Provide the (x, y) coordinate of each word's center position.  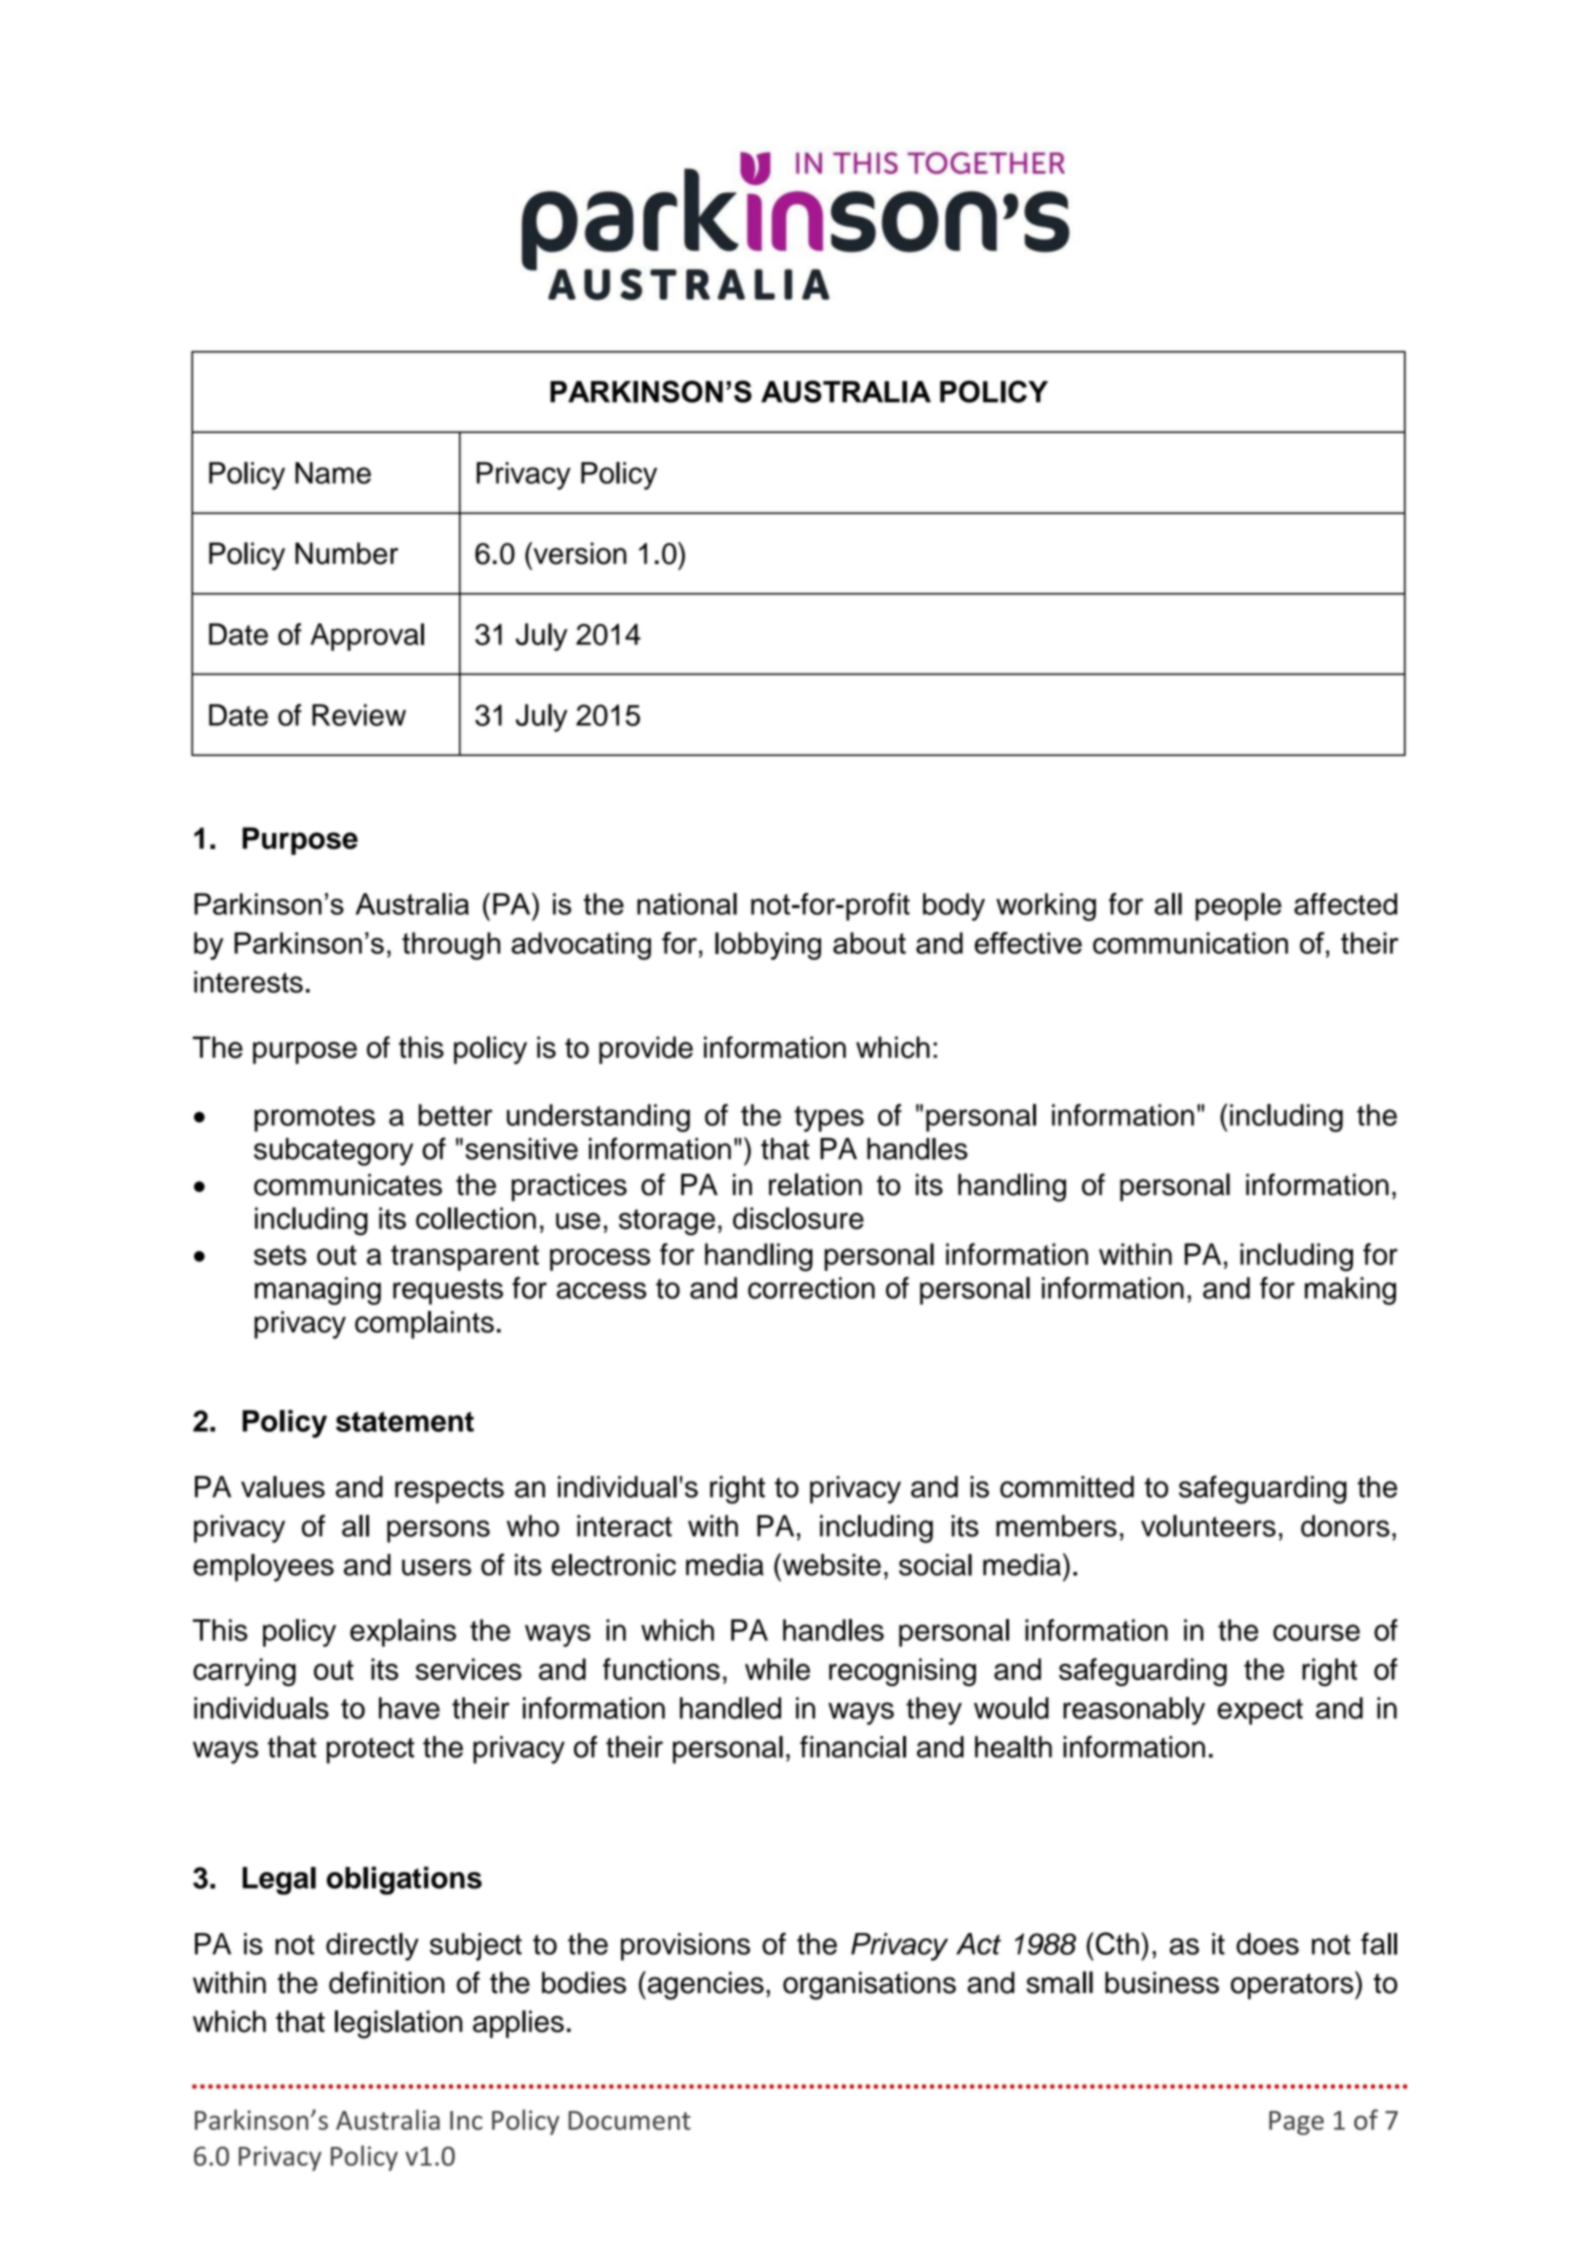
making (1350, 1291)
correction (811, 1288)
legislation (399, 2024)
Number (346, 553)
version (579, 553)
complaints (424, 1325)
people (1238, 907)
